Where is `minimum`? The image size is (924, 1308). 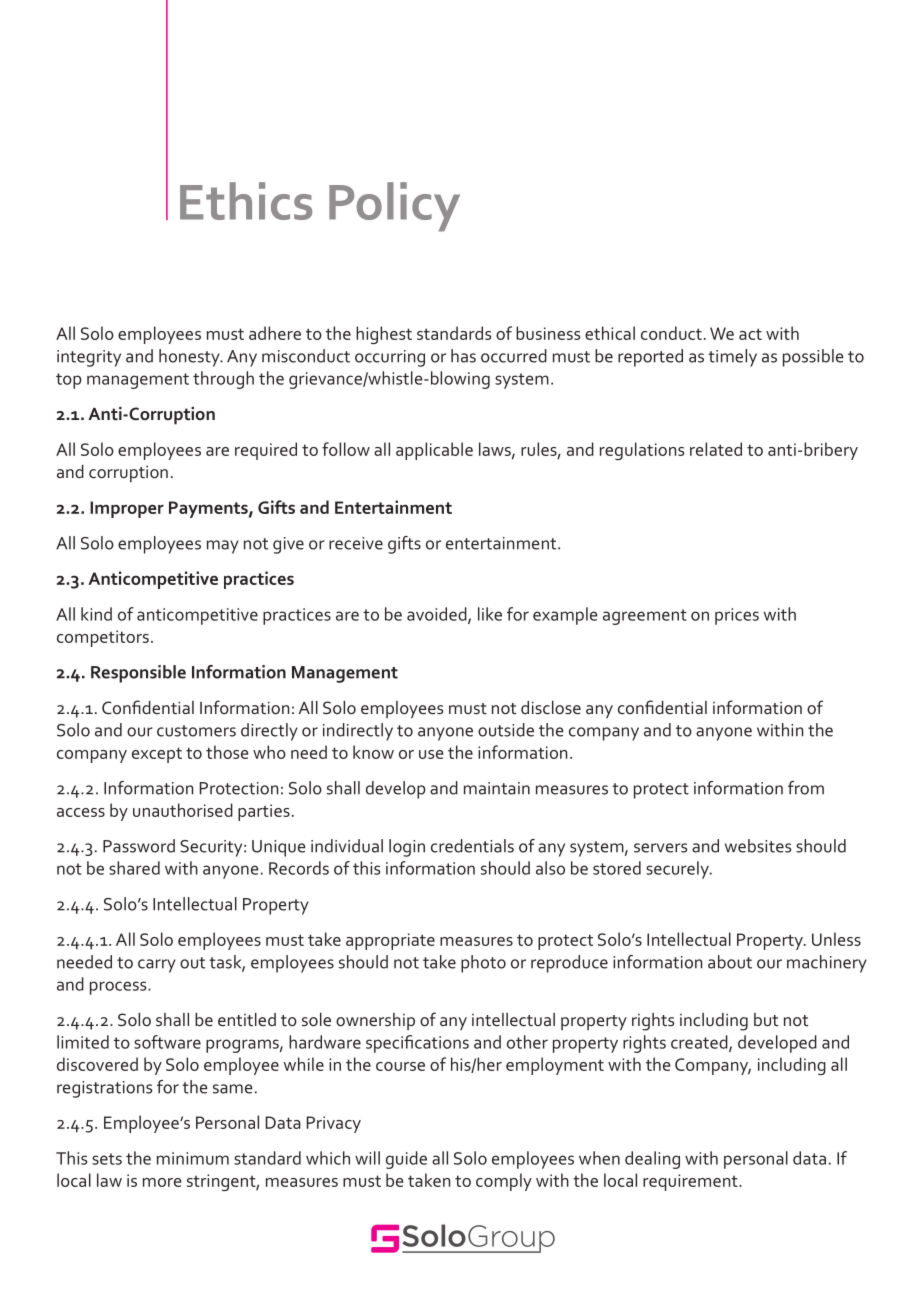
minimum is located at coordinates (193, 1158).
